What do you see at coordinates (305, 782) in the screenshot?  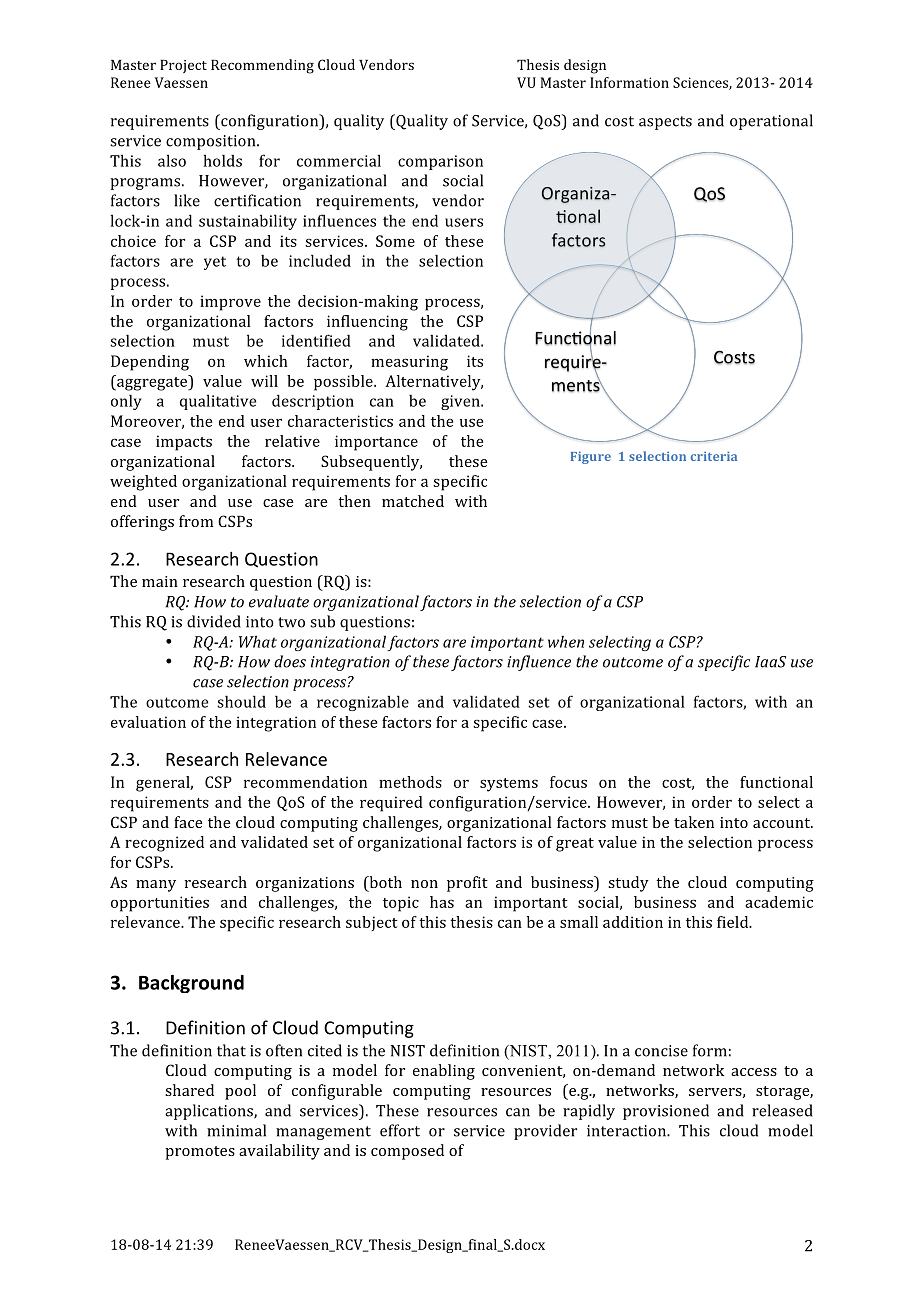 I see `recommendation` at bounding box center [305, 782].
